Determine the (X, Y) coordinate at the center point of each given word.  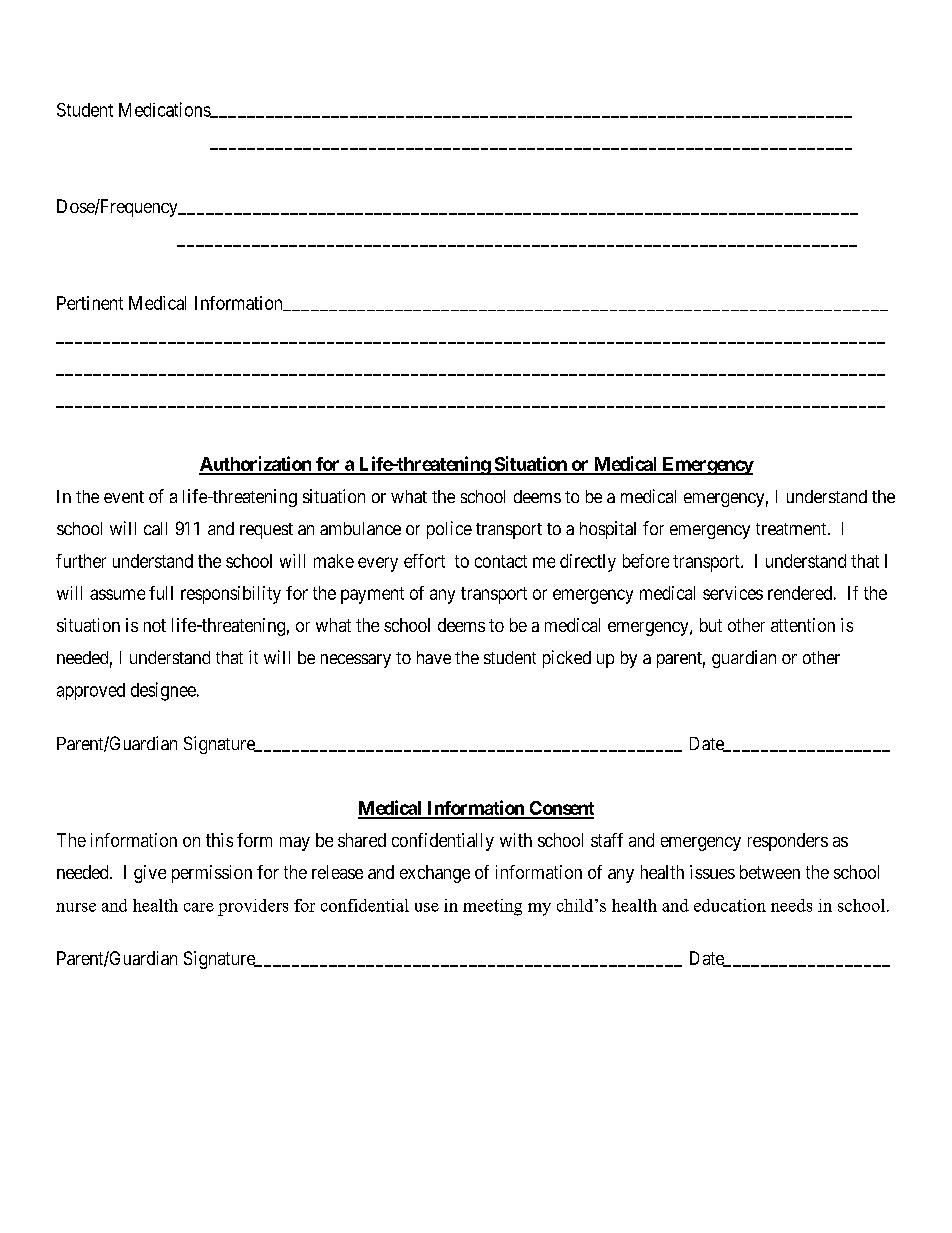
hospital (608, 530)
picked (567, 659)
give (150, 874)
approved (91, 691)
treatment (792, 529)
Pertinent (90, 303)
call (155, 528)
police (449, 530)
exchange (435, 874)
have (434, 657)
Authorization (256, 465)
